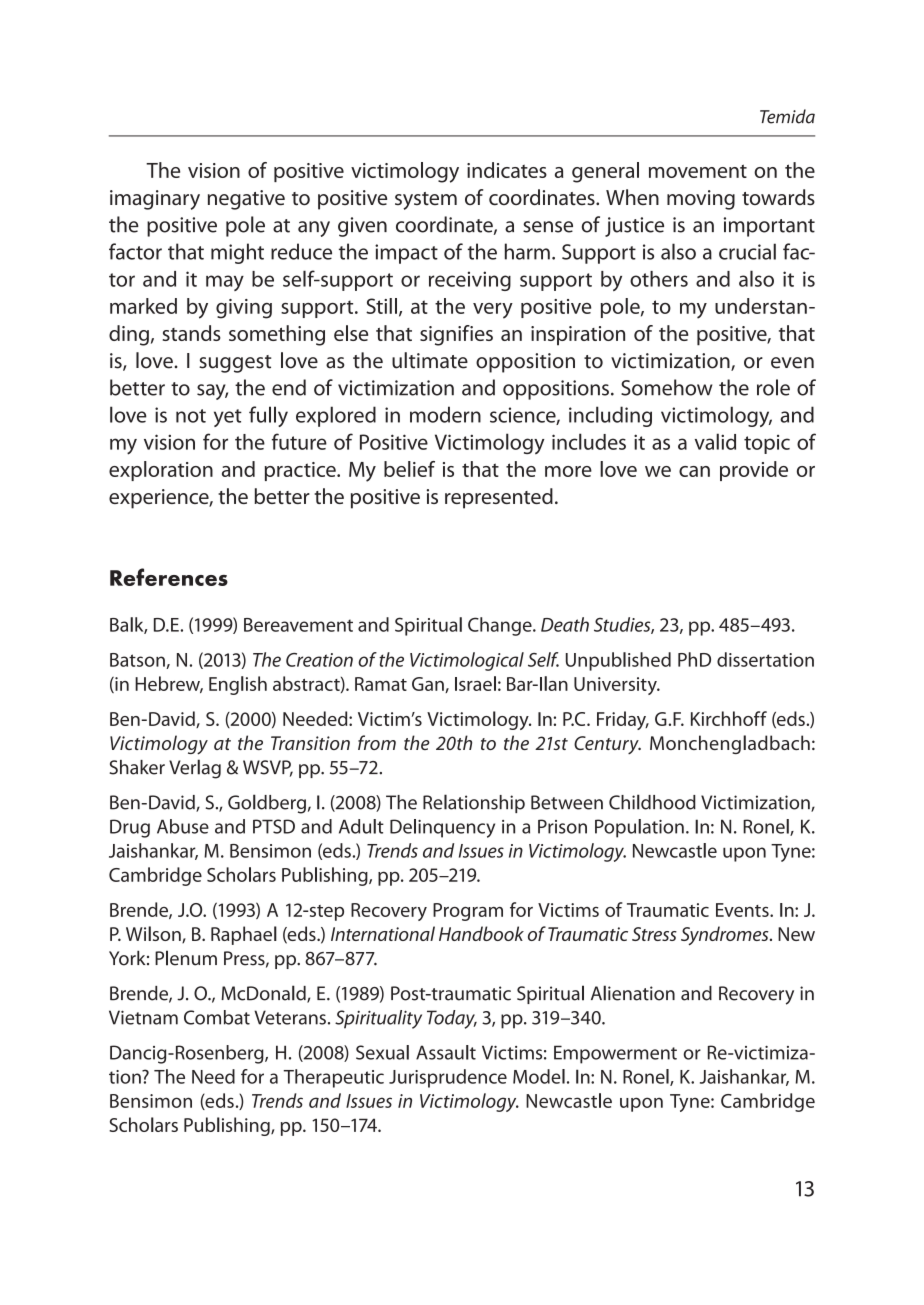 The image size is (924, 1305). What do you see at coordinates (618, 661) in the screenshot?
I see `Unpublished` at bounding box center [618, 661].
